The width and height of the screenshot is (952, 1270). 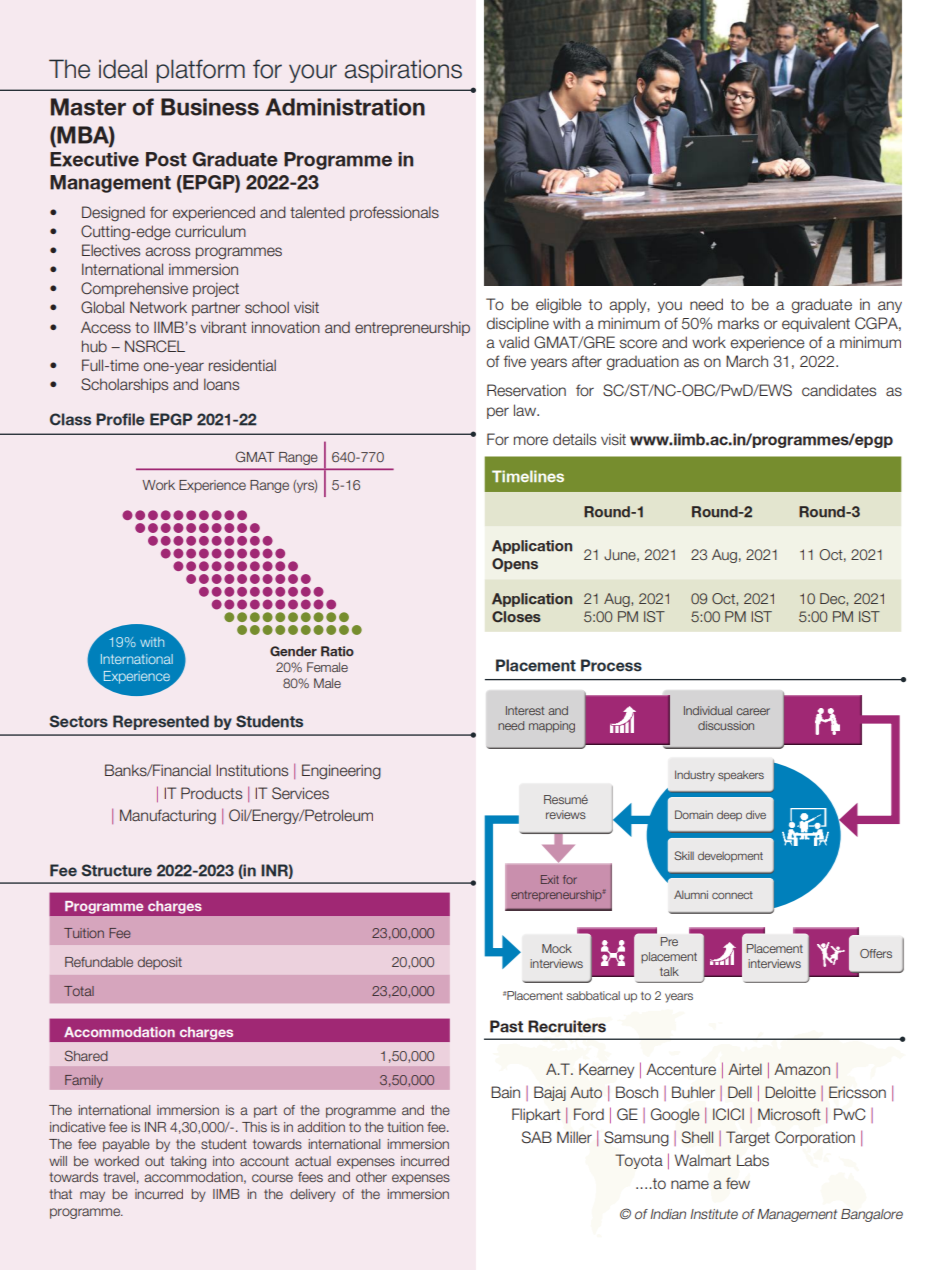 What do you see at coordinates (313, 73) in the screenshot?
I see `your` at bounding box center [313, 73].
